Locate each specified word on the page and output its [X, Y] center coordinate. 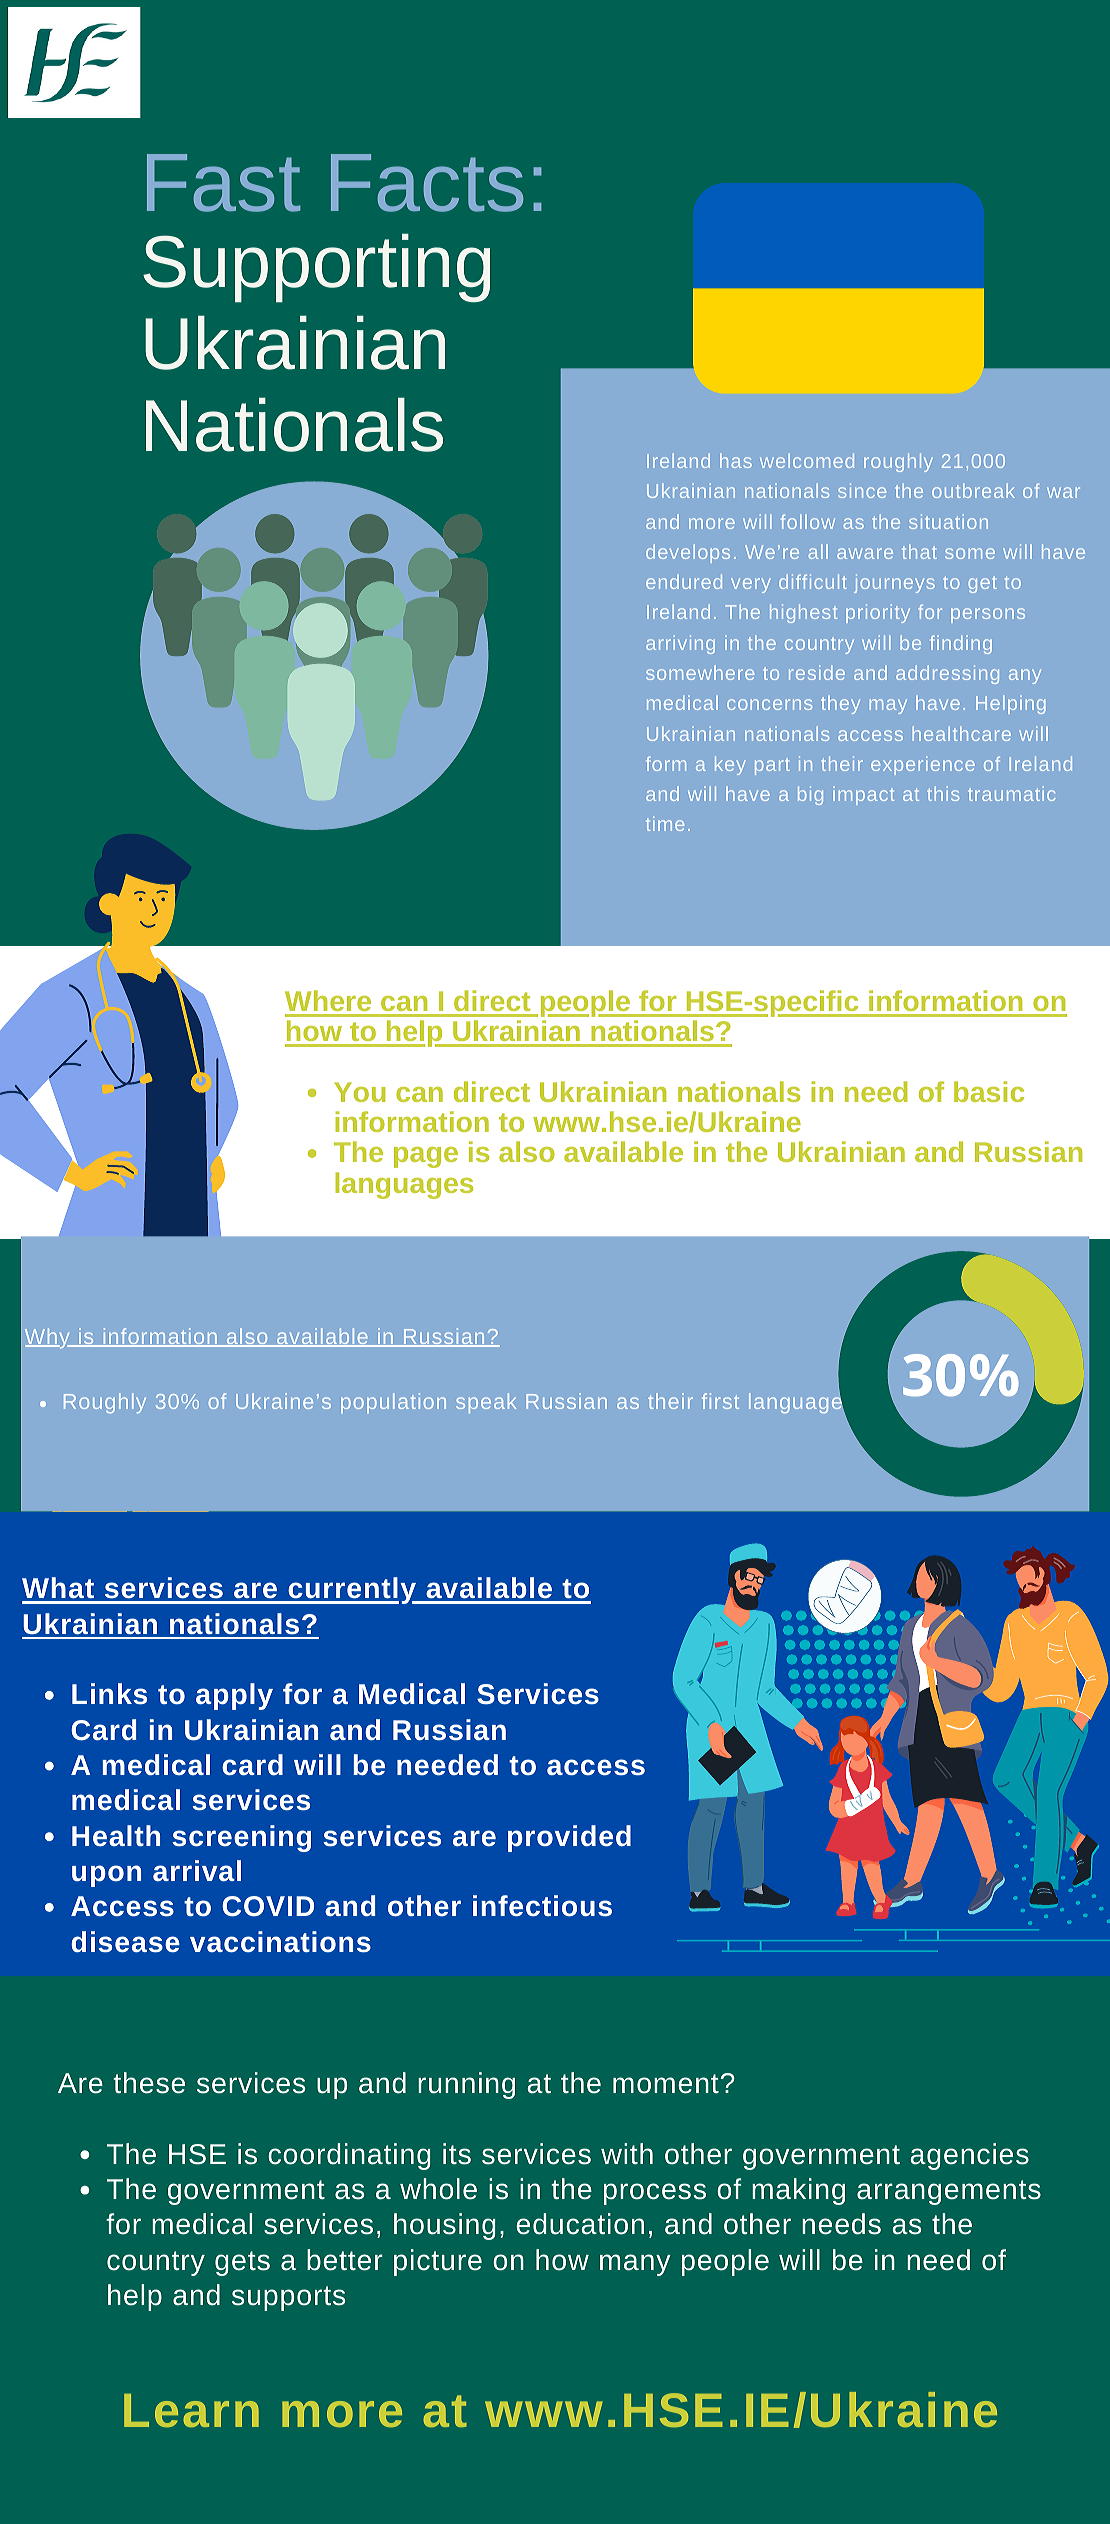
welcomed [807, 460]
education [580, 2224]
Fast [223, 183]
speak [486, 1403]
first [720, 1401]
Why [48, 1338]
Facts [427, 183]
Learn [191, 2410]
